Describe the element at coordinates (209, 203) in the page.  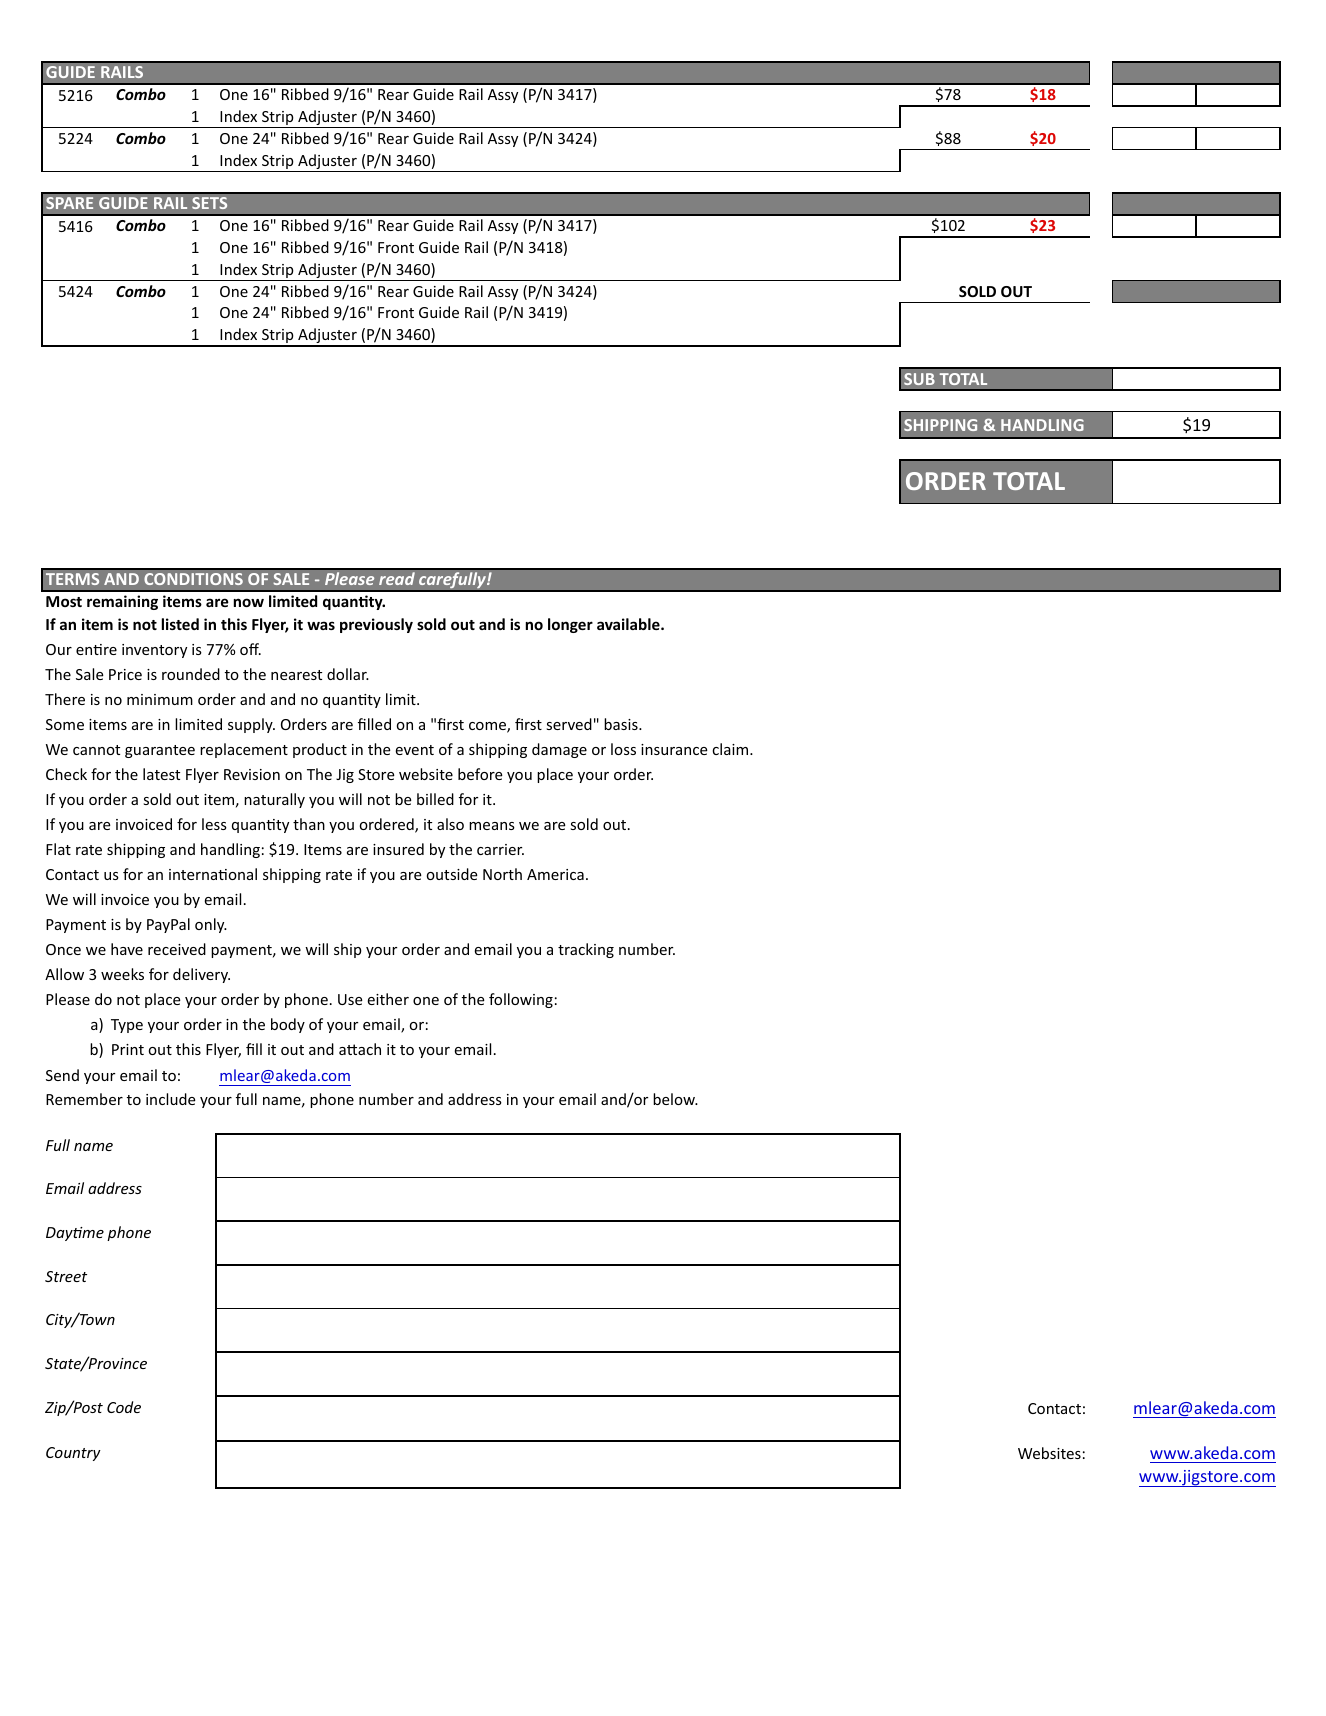
I see `SETS` at that location.
